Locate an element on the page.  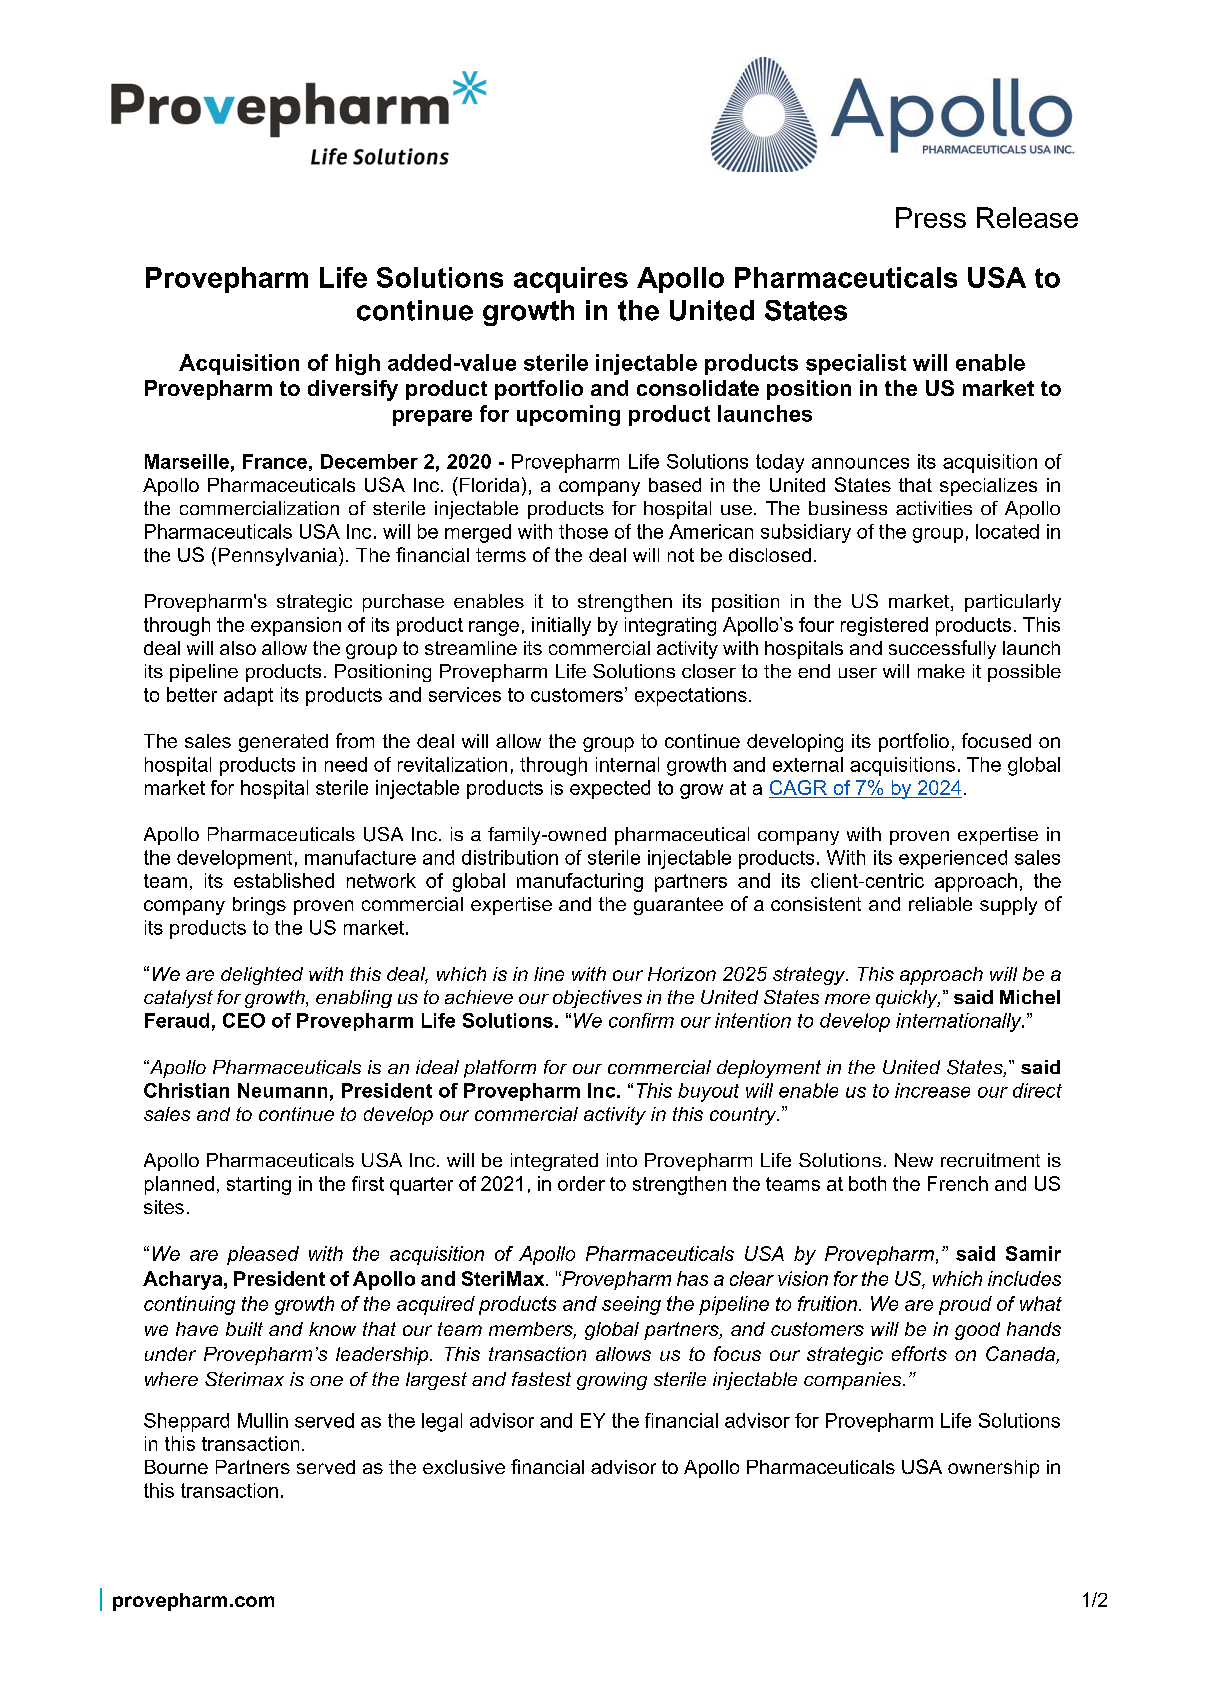
ownership is located at coordinates (993, 1469).
